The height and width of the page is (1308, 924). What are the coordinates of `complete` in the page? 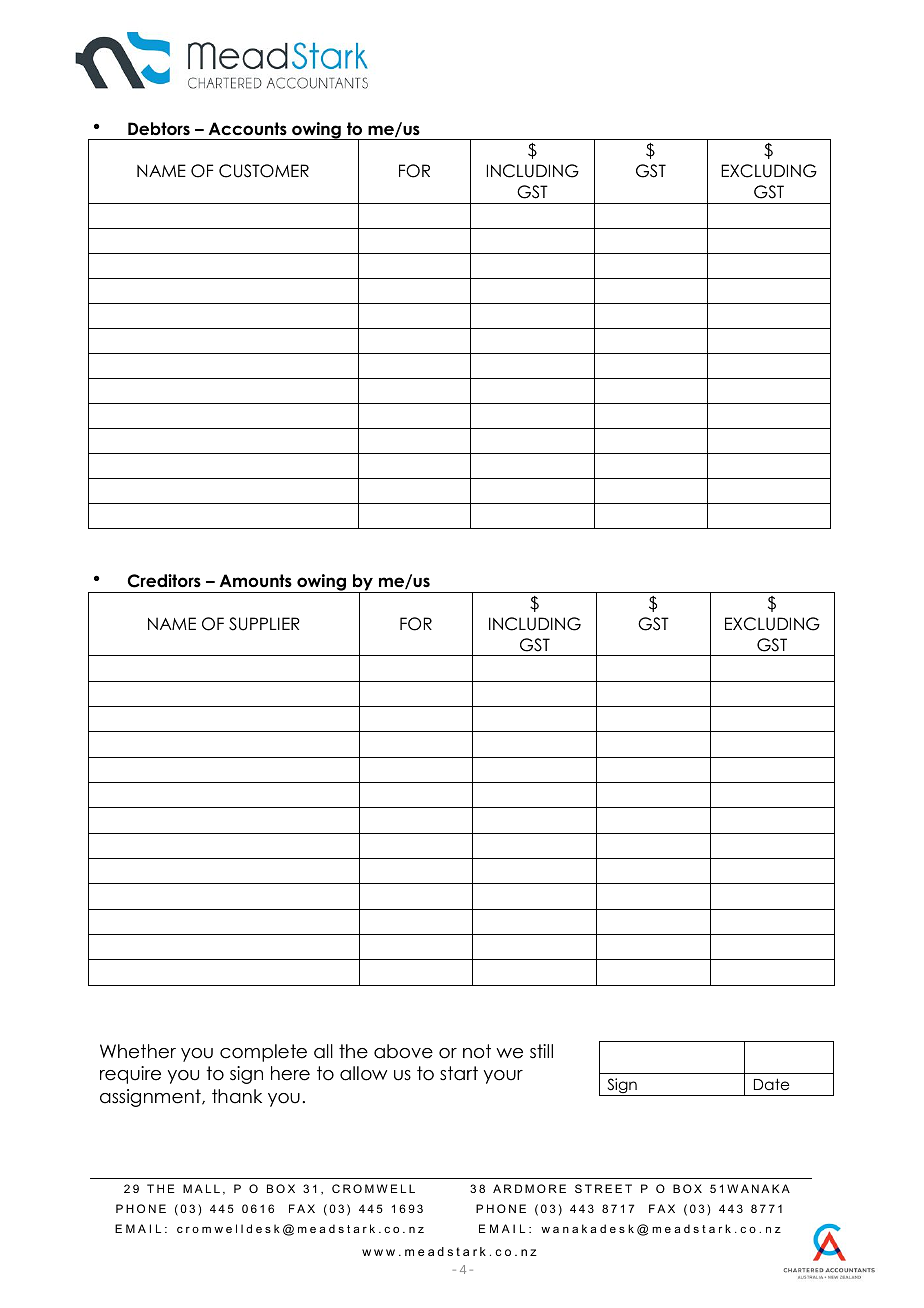 It's located at (263, 1053).
